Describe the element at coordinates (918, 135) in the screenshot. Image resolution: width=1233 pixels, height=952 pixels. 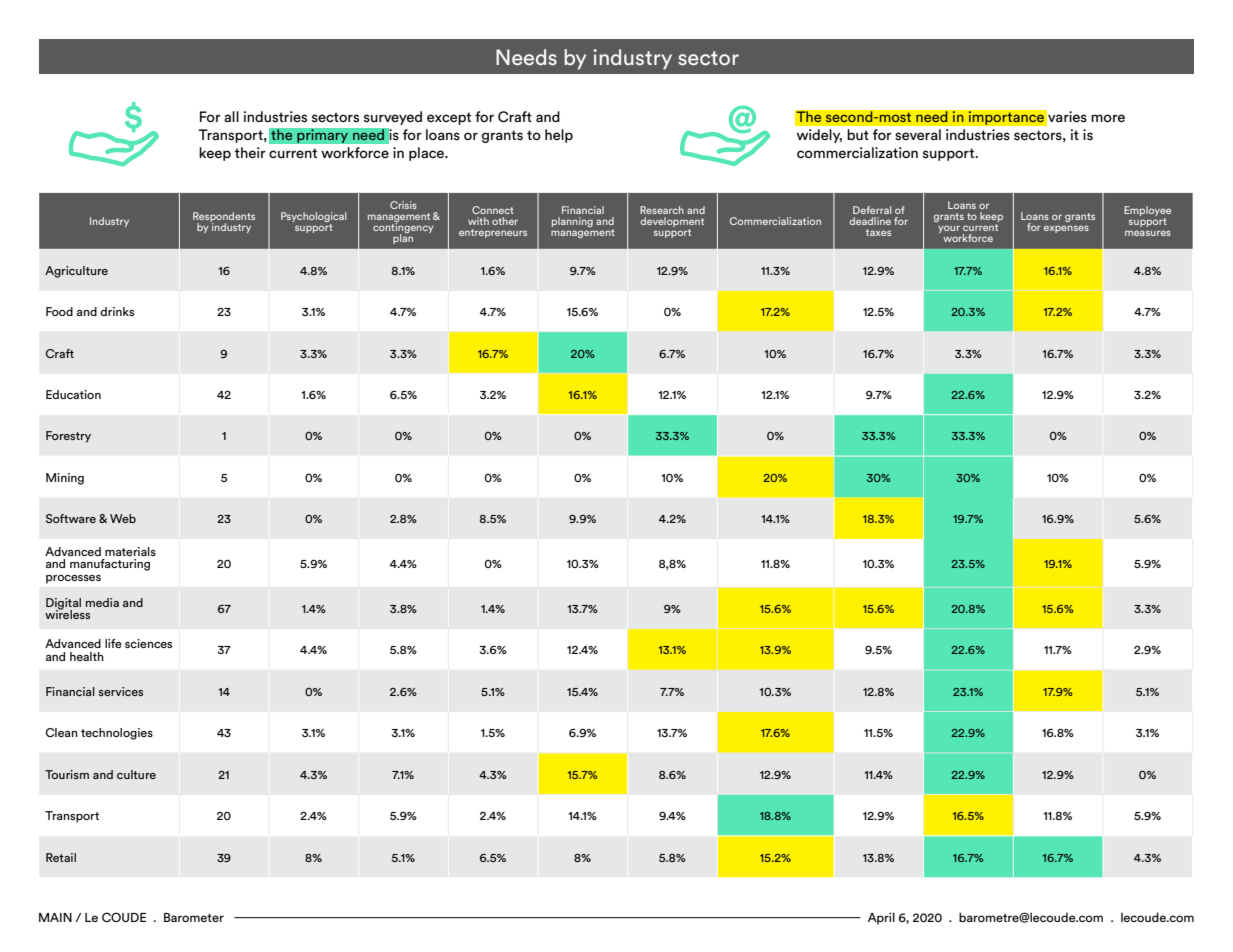
I see `several` at that location.
